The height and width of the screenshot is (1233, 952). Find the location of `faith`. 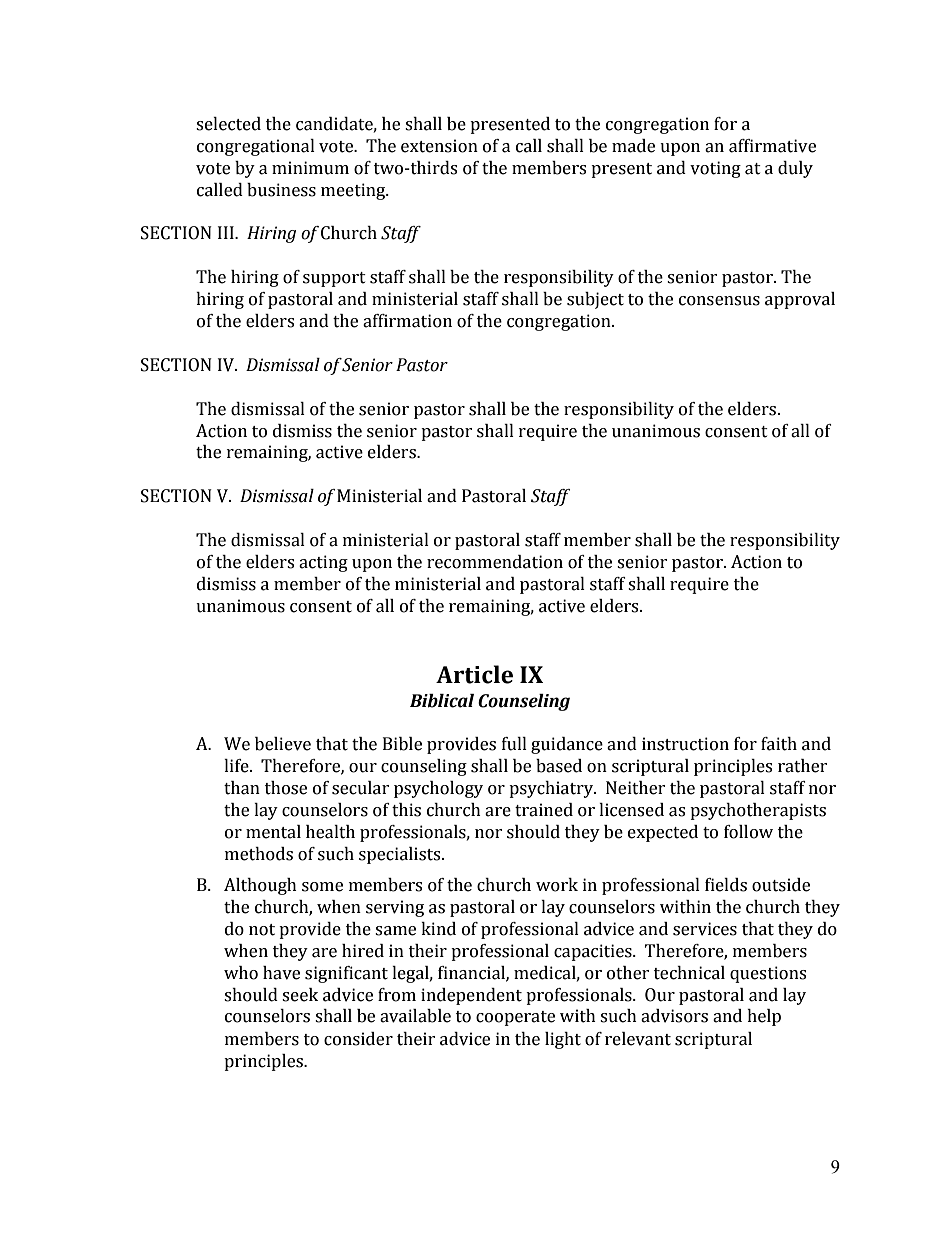

faith is located at coordinates (779, 744).
